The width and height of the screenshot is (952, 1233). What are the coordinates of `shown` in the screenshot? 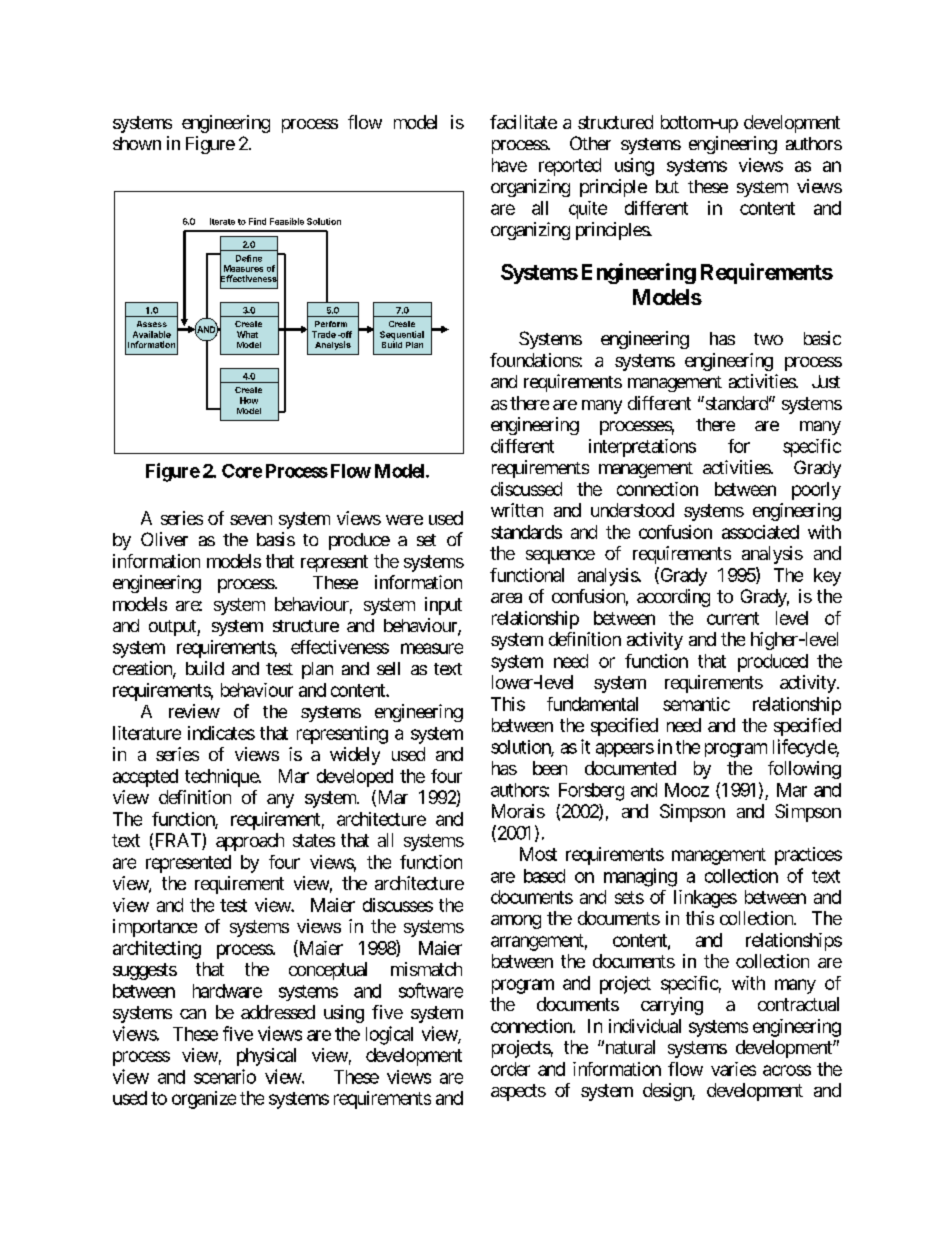 It's located at (137, 143).
